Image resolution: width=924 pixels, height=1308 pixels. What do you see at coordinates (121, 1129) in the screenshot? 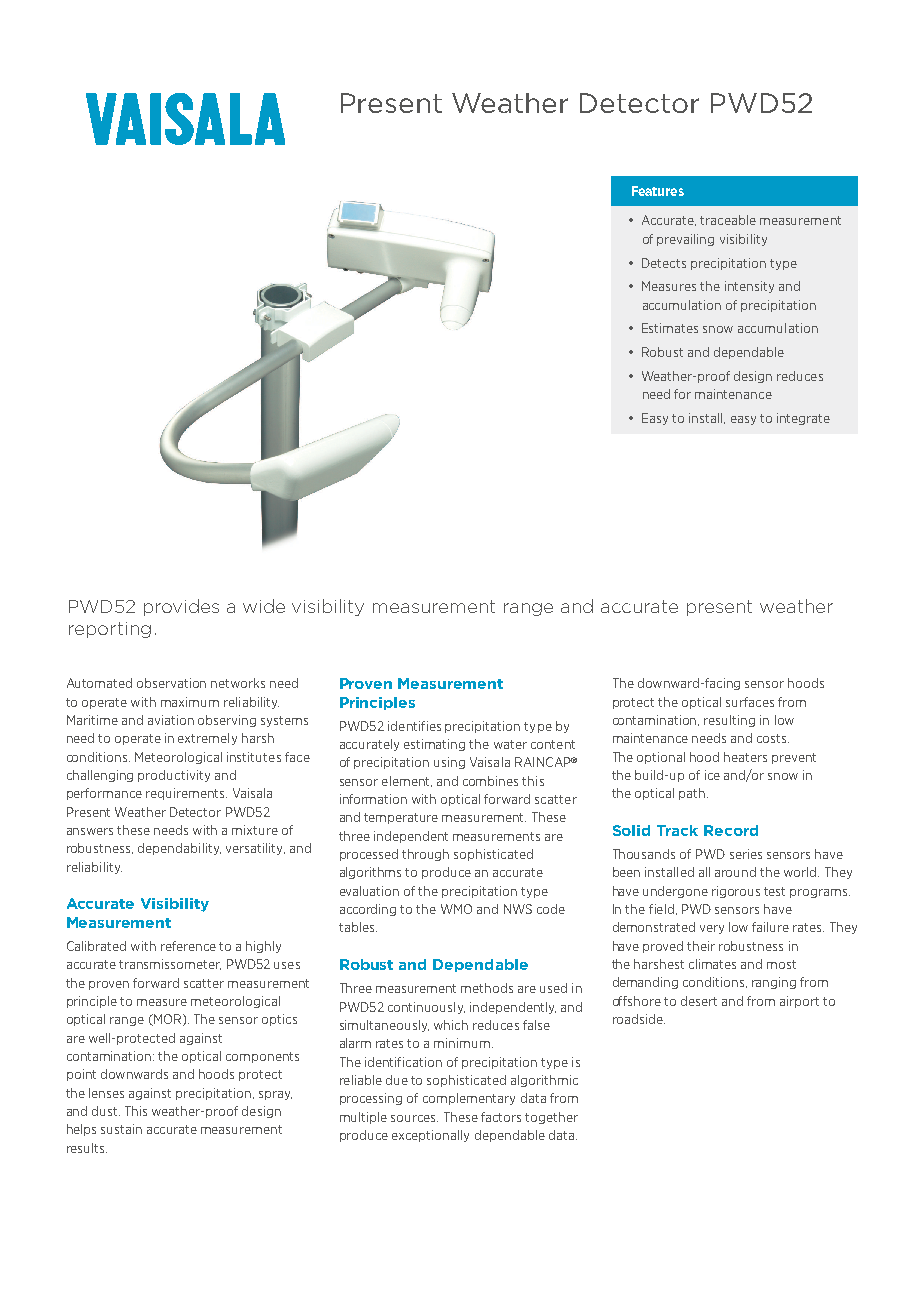
I see `sustain` at bounding box center [121, 1129].
